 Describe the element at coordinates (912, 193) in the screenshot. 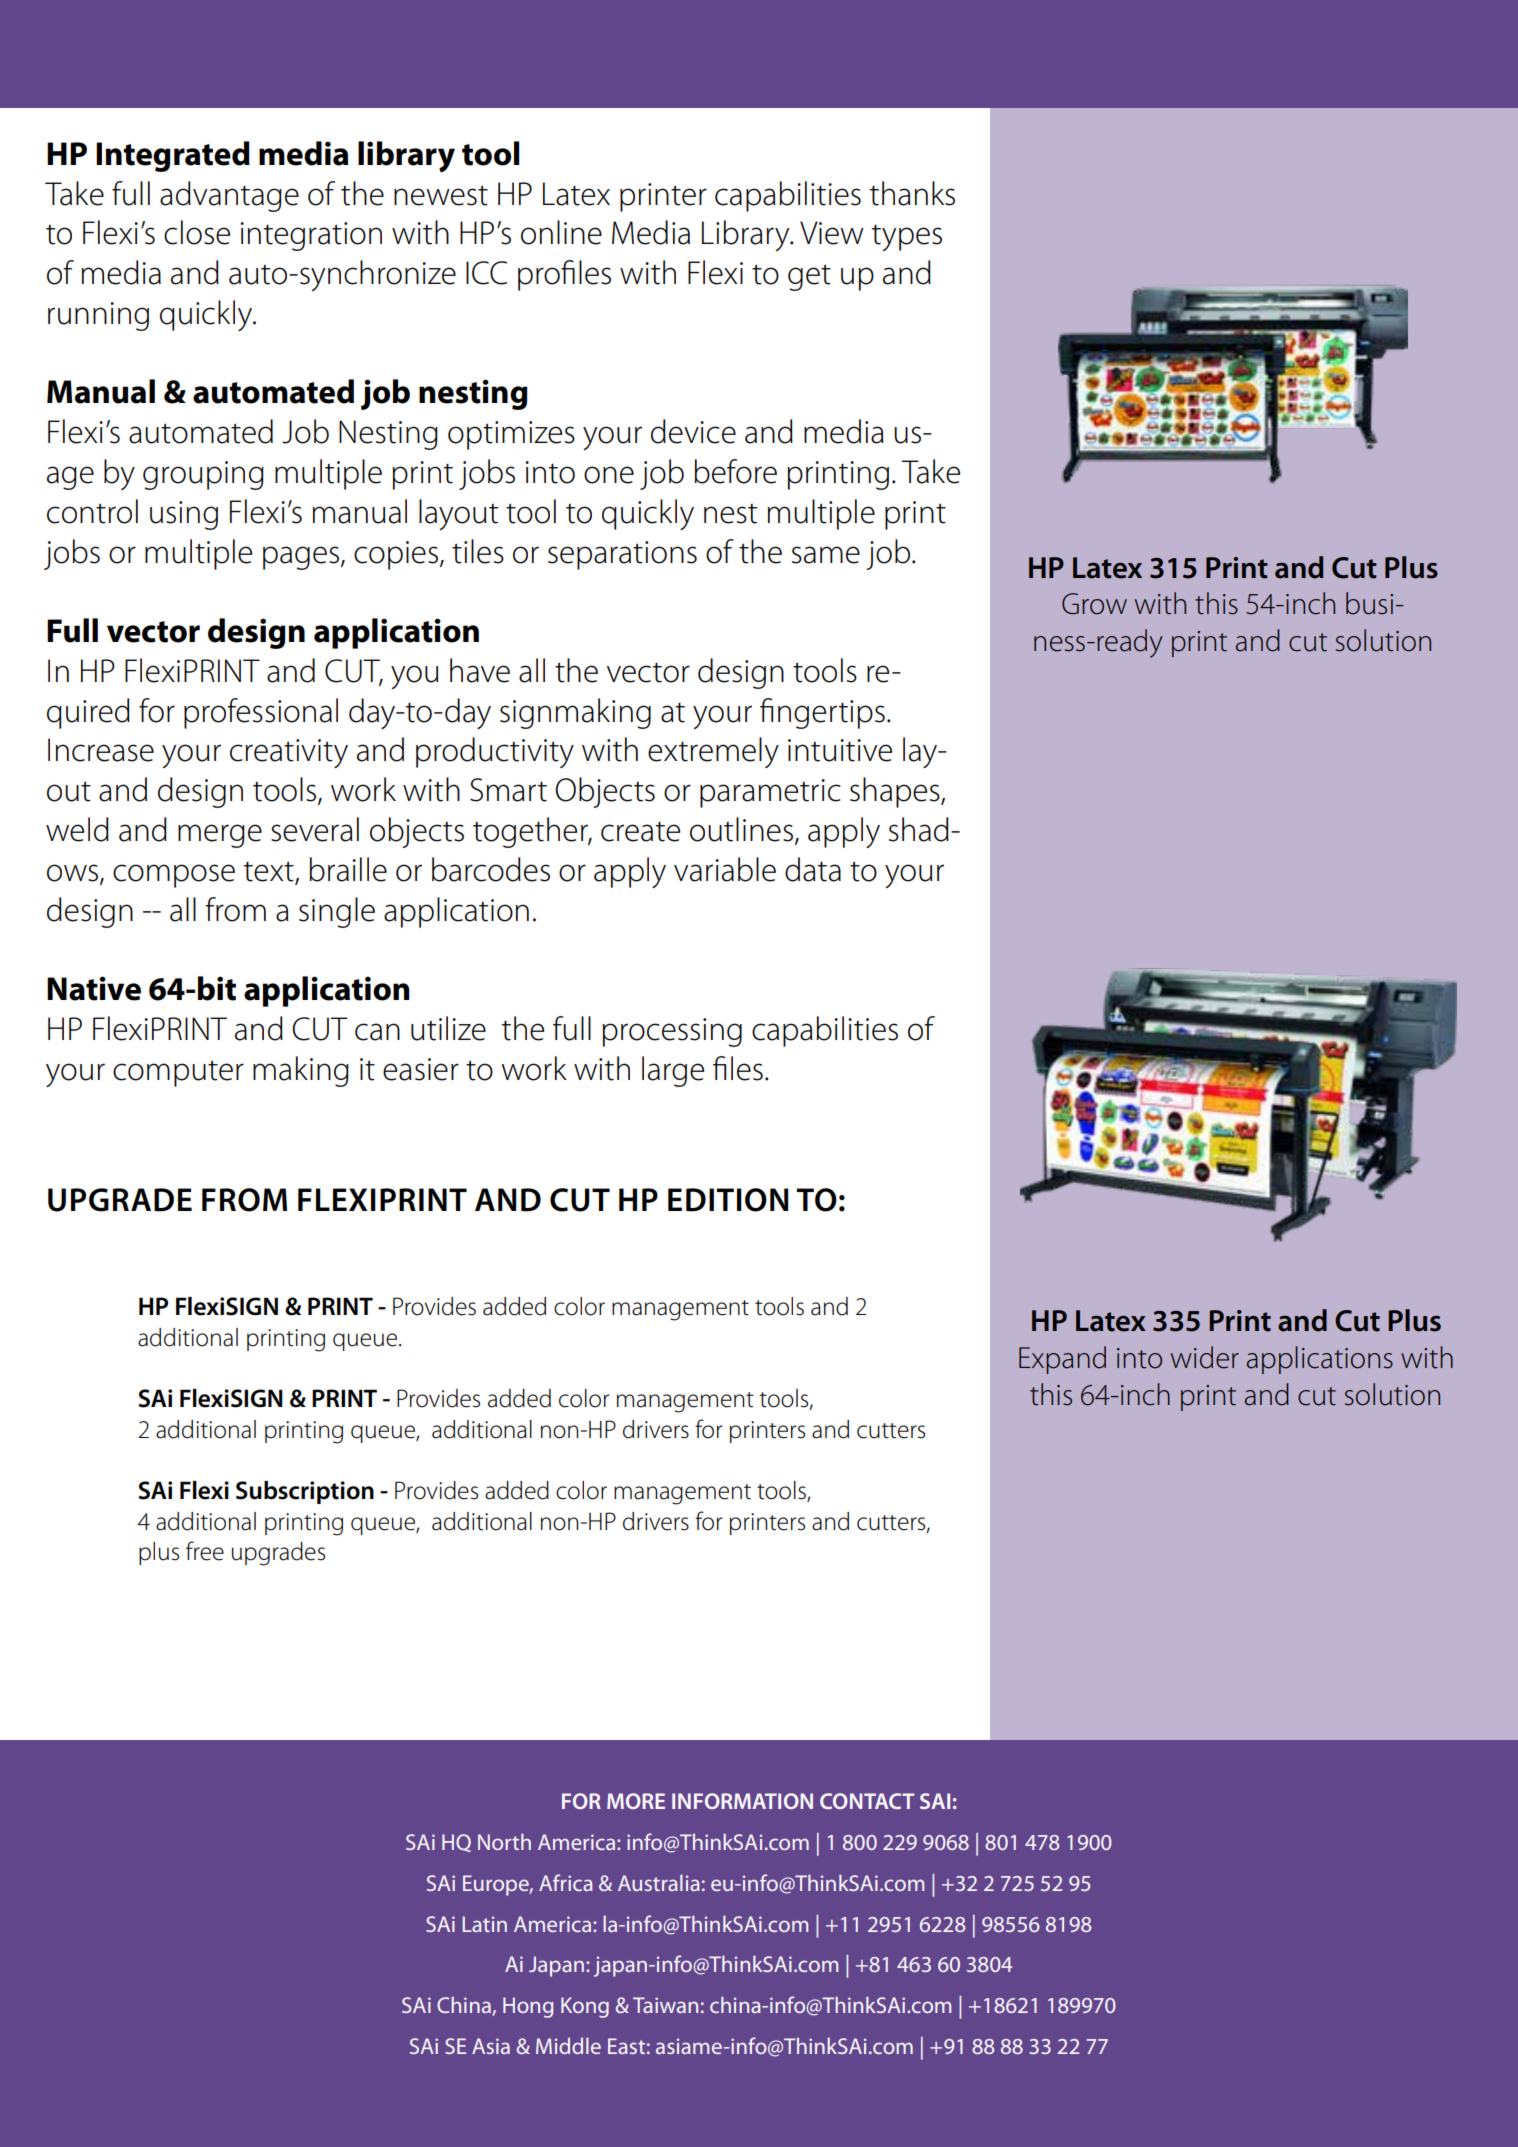

I see `thanks` at that location.
